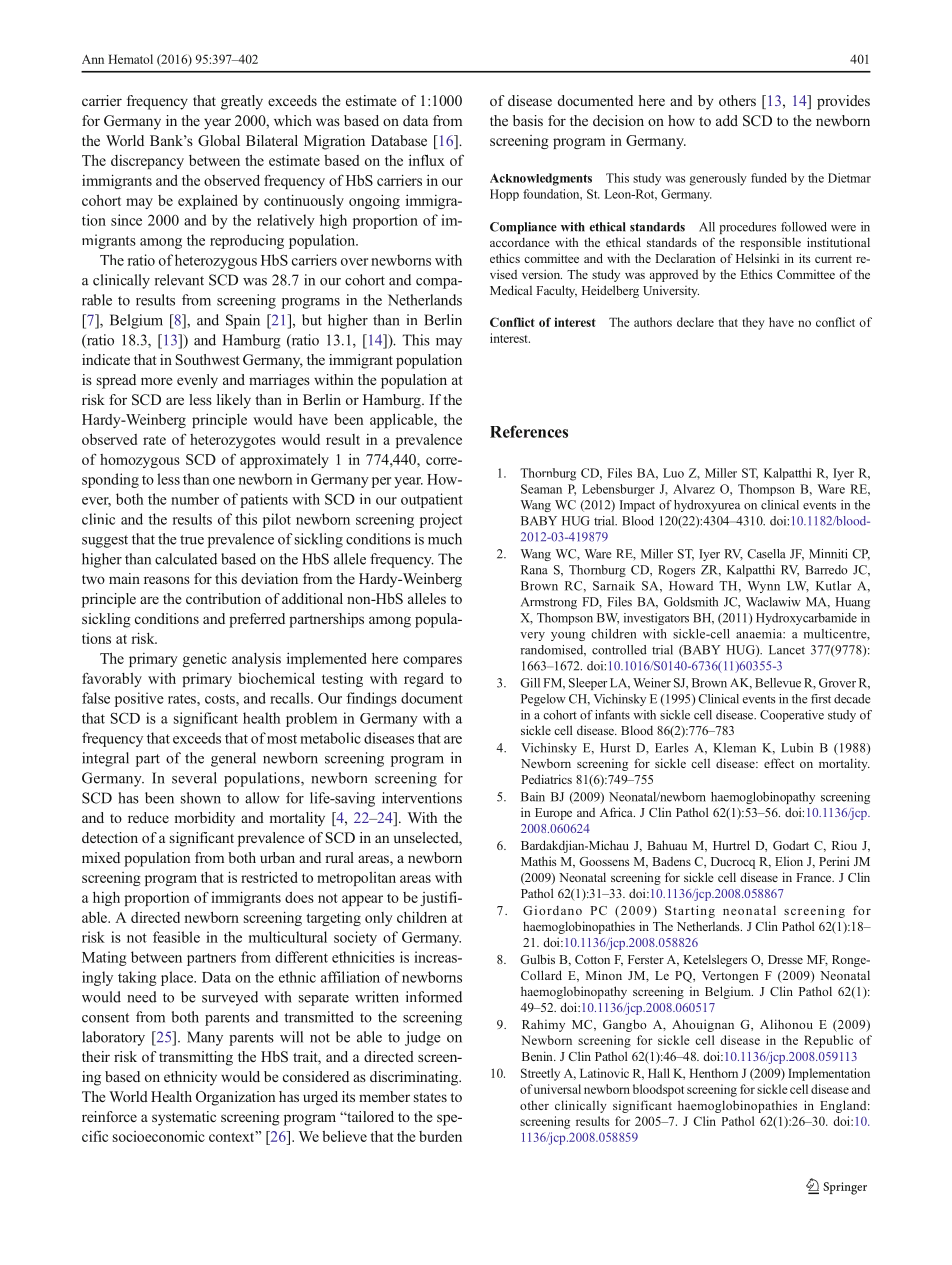  I want to click on Rana, so click(534, 570).
